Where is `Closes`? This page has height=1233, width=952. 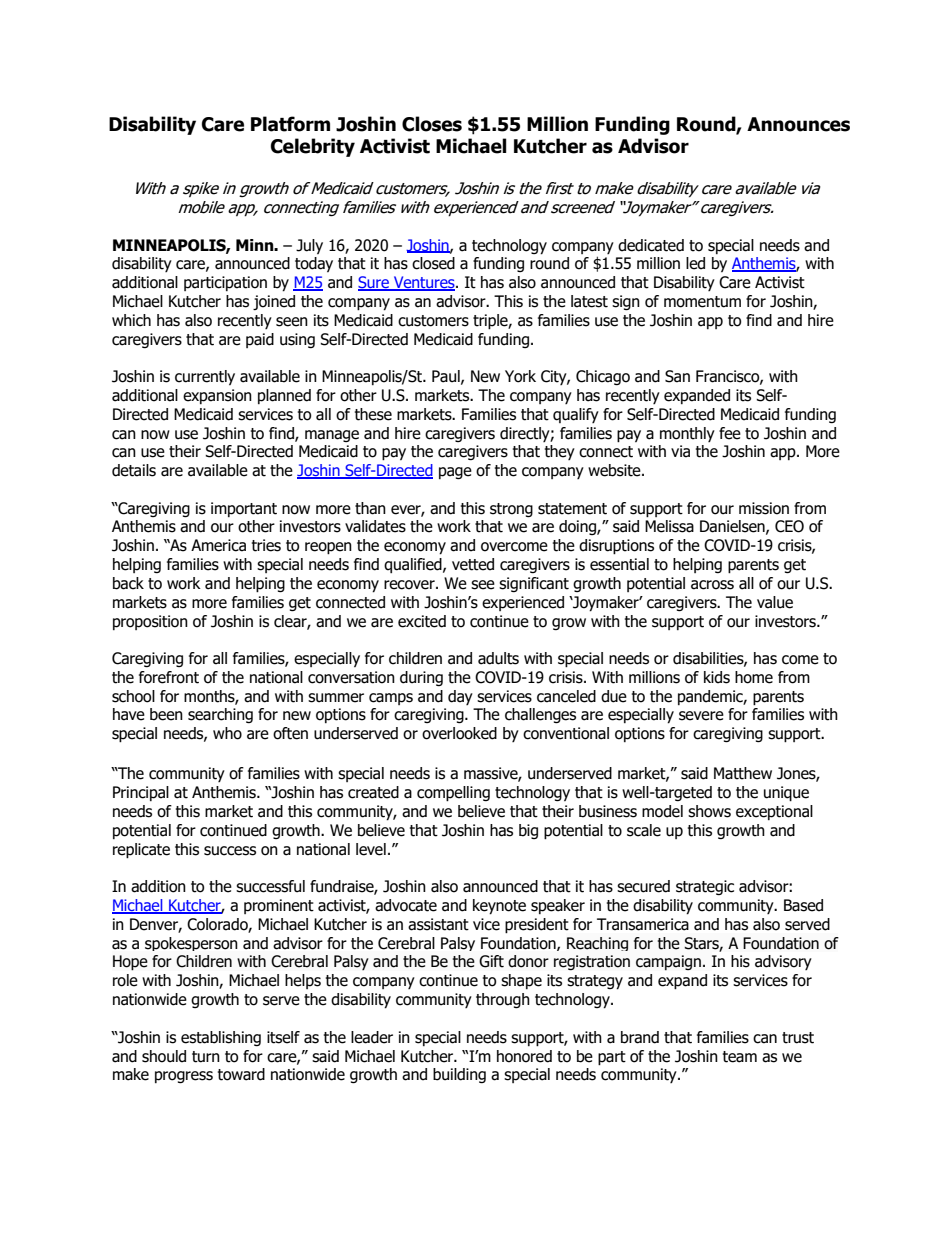
Closes is located at coordinates (432, 124).
